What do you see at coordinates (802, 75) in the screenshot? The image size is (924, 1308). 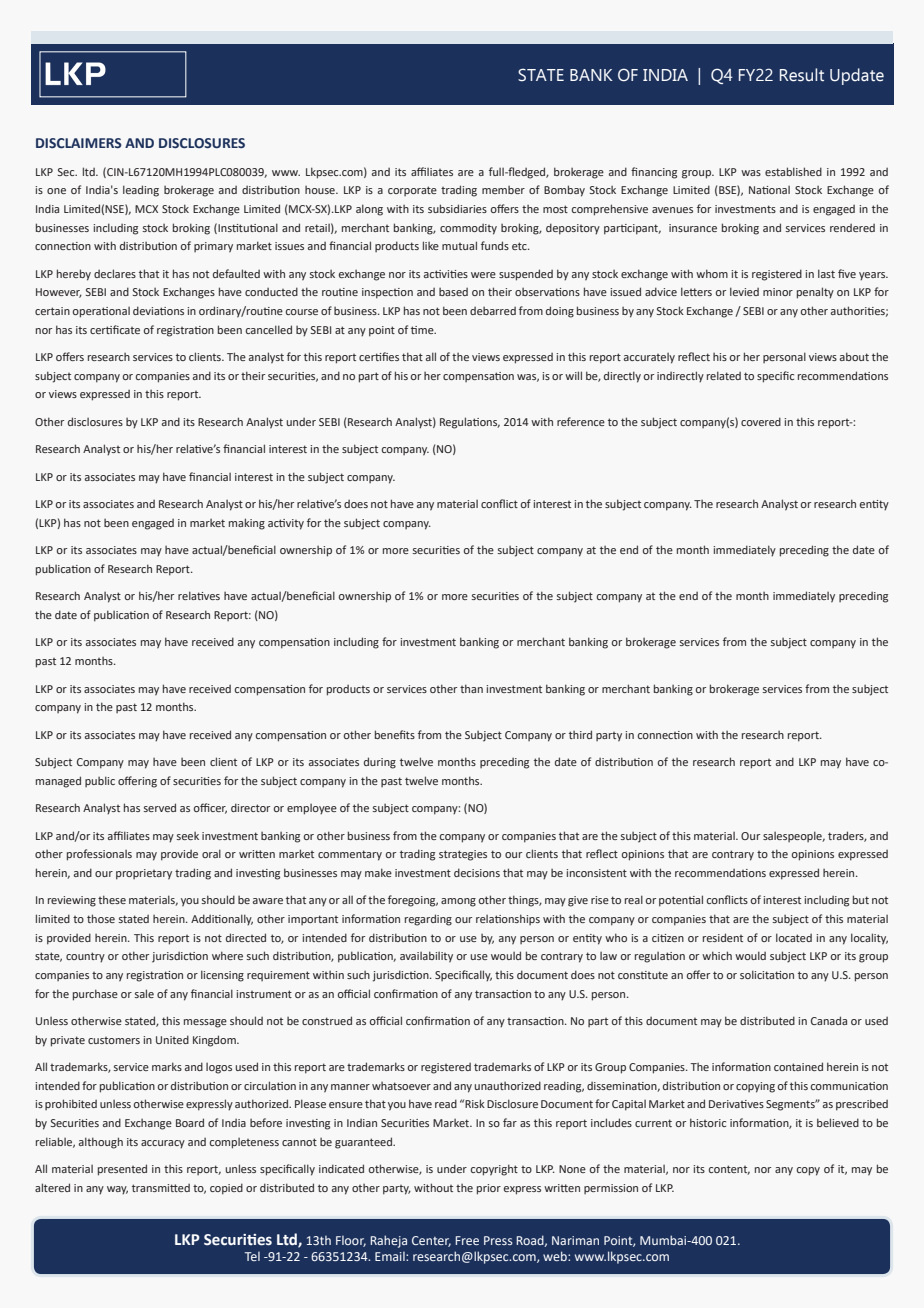 I see `Result` at bounding box center [802, 75].
